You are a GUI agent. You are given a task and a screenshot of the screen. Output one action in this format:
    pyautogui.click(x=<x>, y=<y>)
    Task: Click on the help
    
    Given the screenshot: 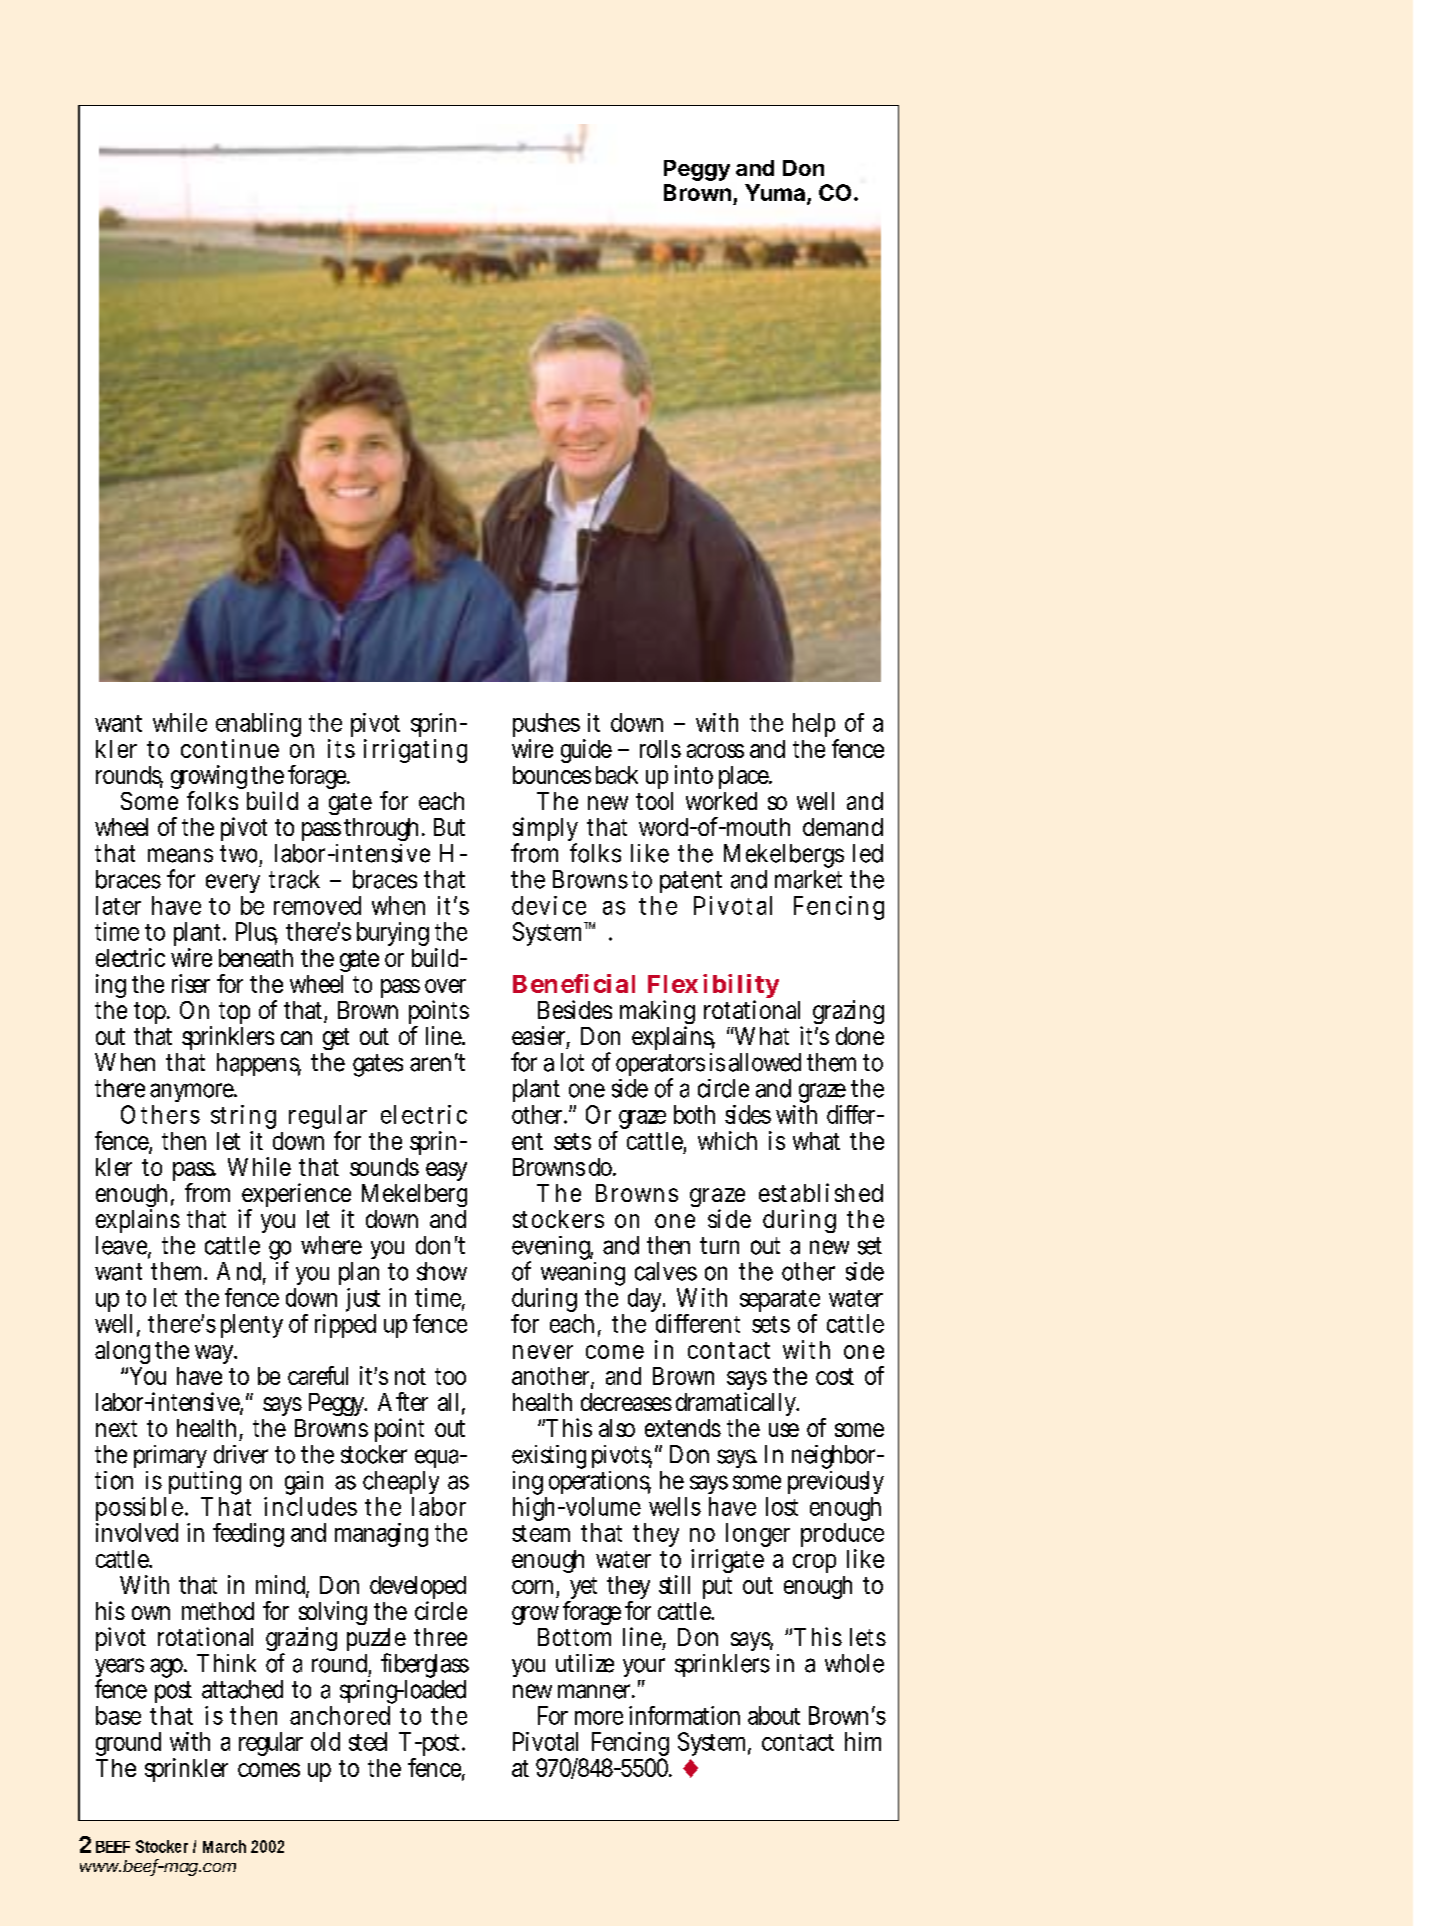 What is the action you would take?
    pyautogui.click(x=816, y=726)
